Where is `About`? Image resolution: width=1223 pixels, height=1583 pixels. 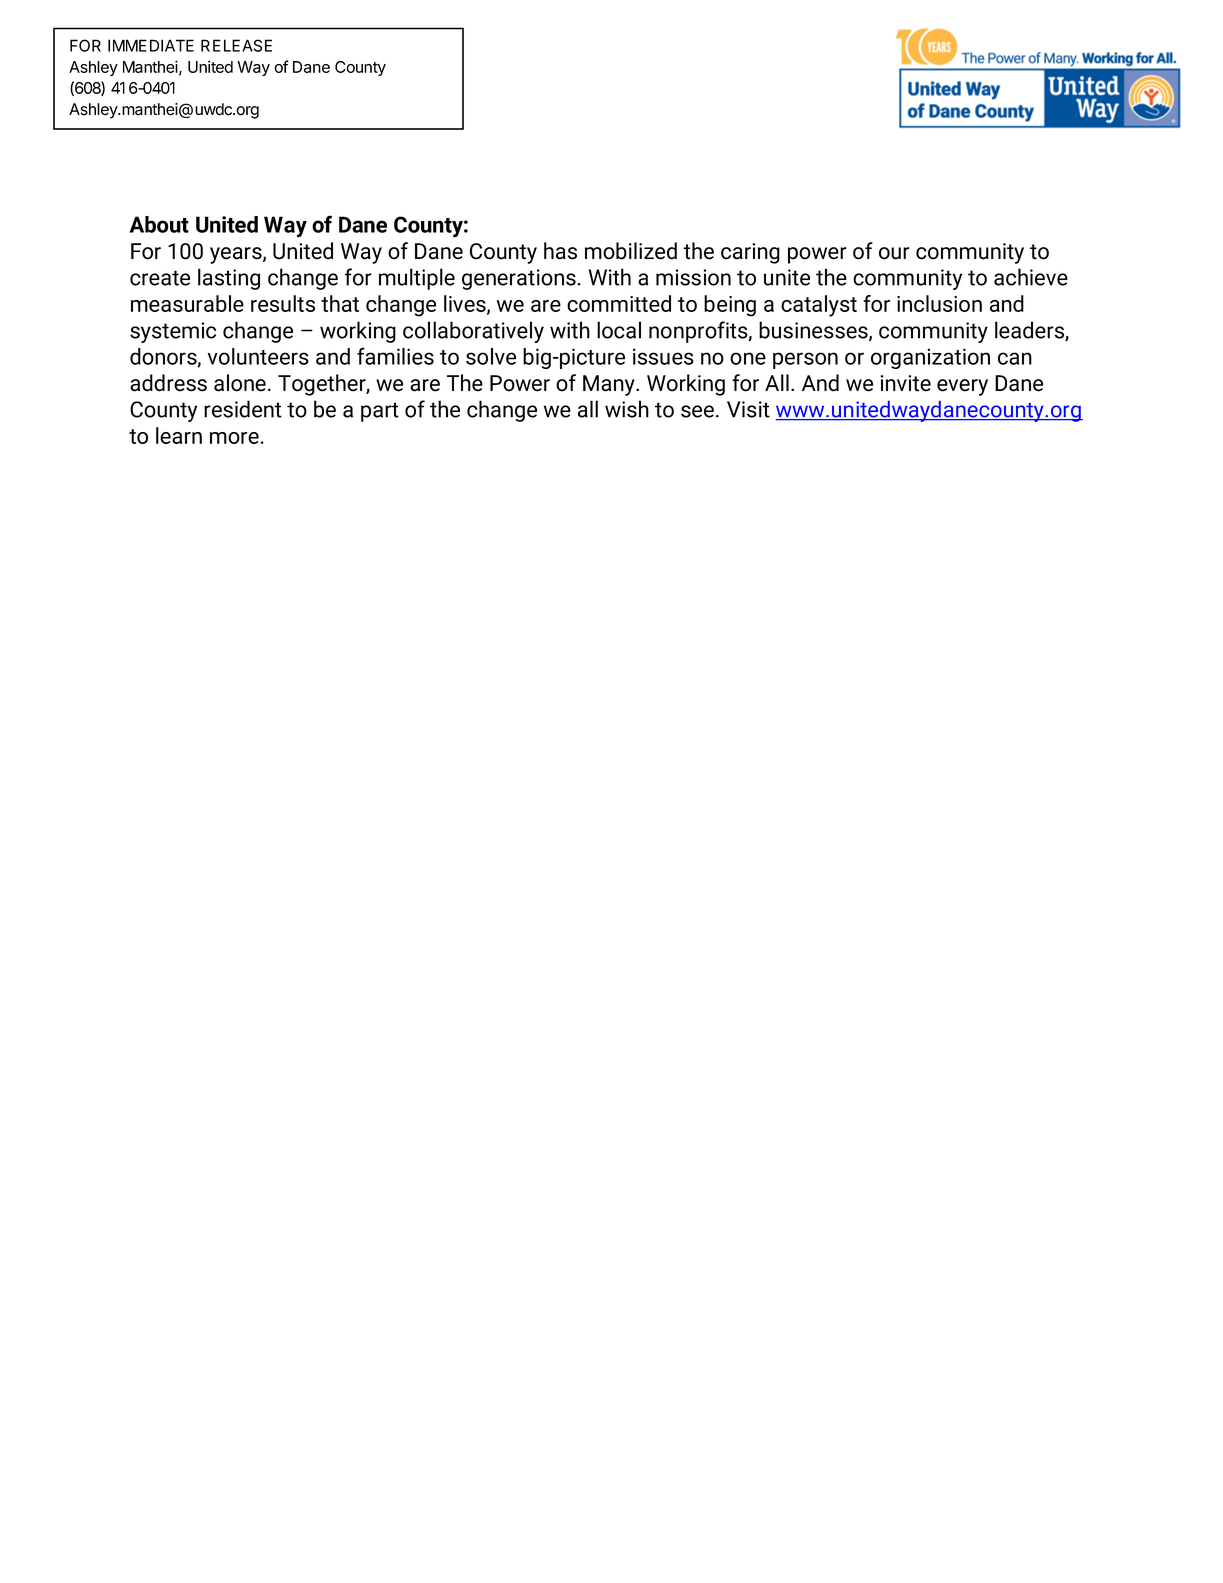 About is located at coordinates (159, 224).
